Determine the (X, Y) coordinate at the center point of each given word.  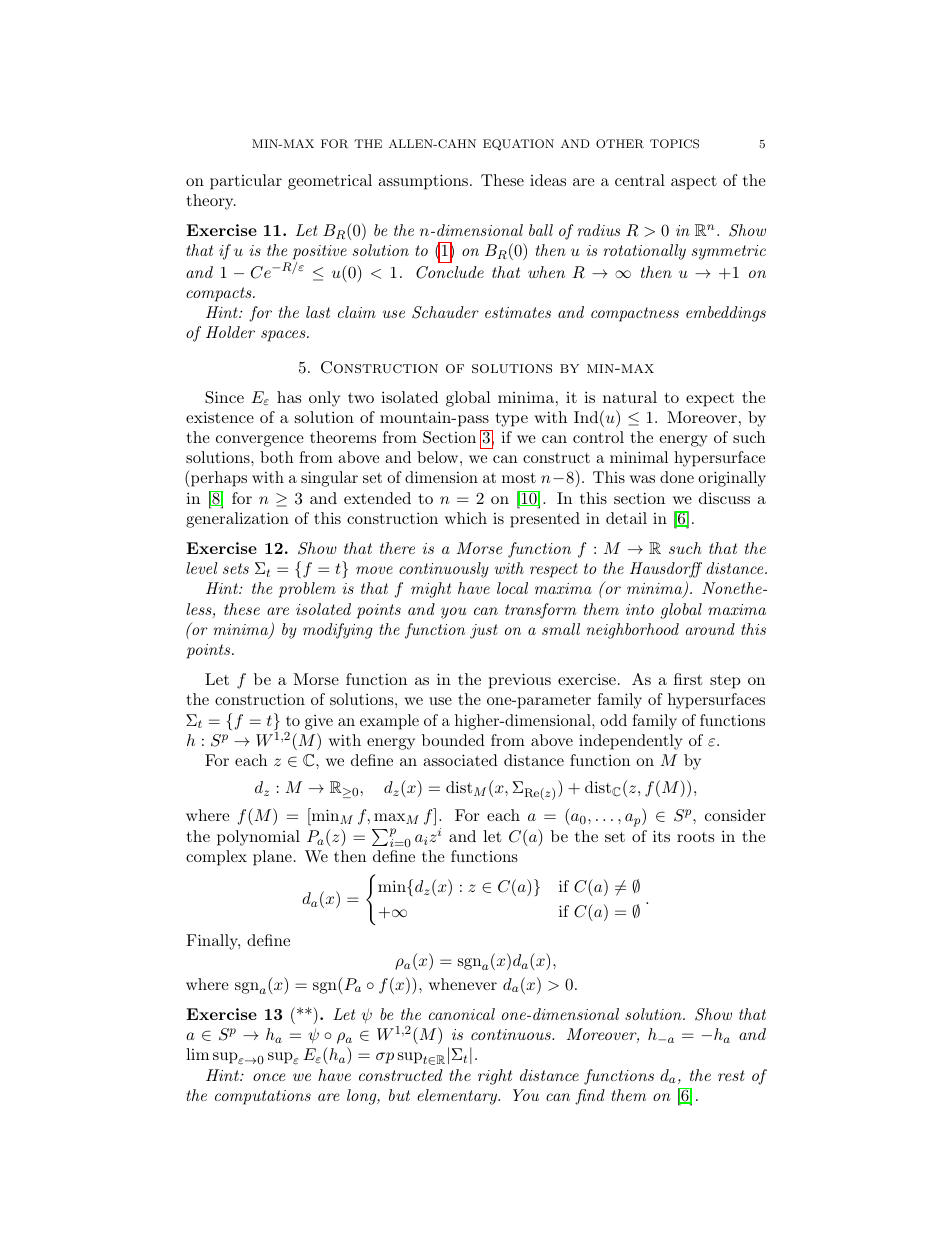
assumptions (423, 182)
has (289, 397)
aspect (694, 182)
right (495, 1077)
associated (460, 760)
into (640, 609)
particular (246, 182)
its (661, 836)
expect (710, 400)
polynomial (258, 838)
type (512, 419)
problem (307, 590)
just (484, 631)
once (269, 1077)
